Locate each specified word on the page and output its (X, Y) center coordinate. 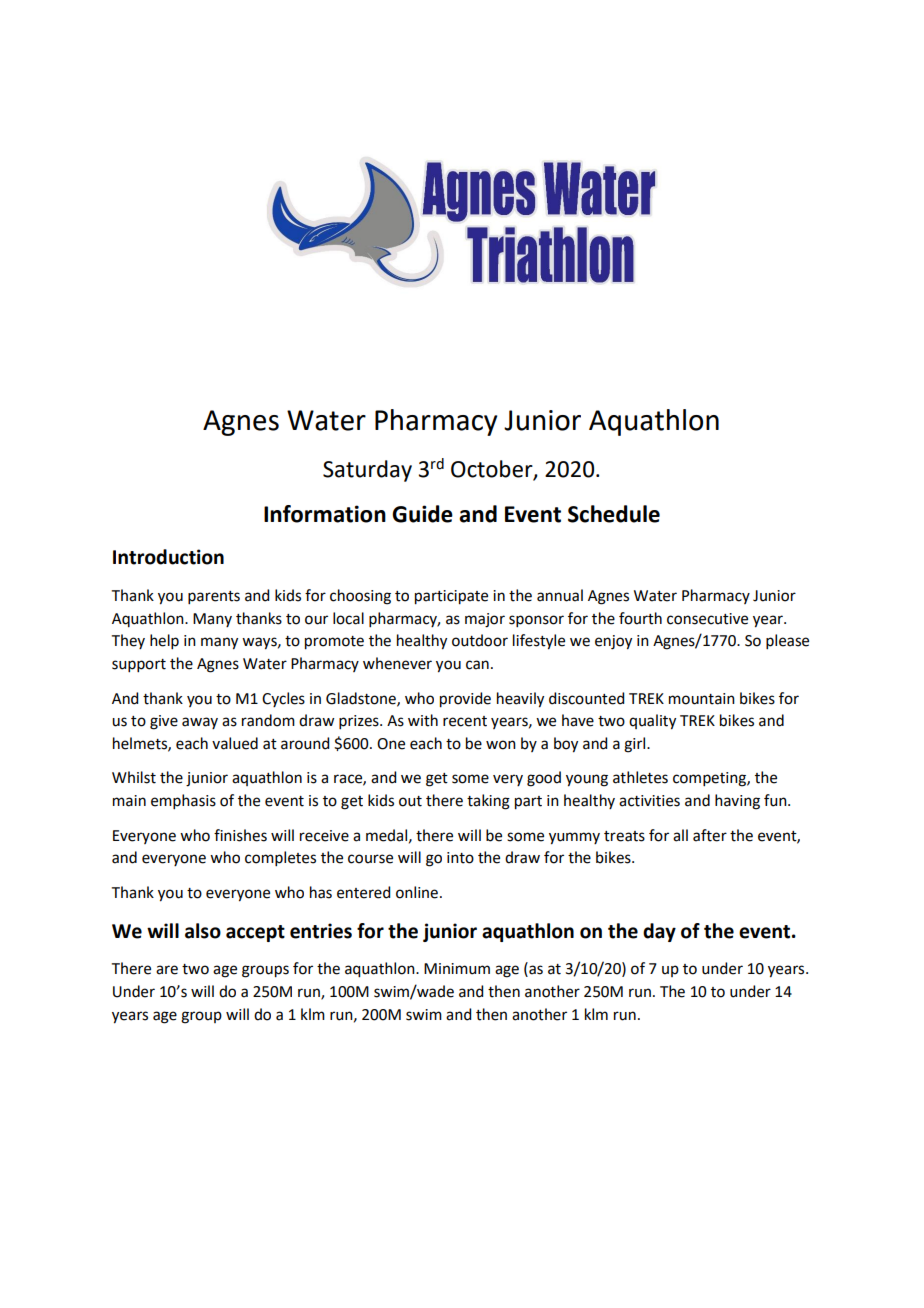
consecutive (707, 619)
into (460, 858)
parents (214, 597)
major (485, 620)
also (203, 931)
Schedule (614, 514)
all (680, 835)
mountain (702, 699)
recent (465, 721)
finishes (240, 835)
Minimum (457, 969)
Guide (422, 514)
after (710, 835)
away (200, 723)
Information (325, 514)
